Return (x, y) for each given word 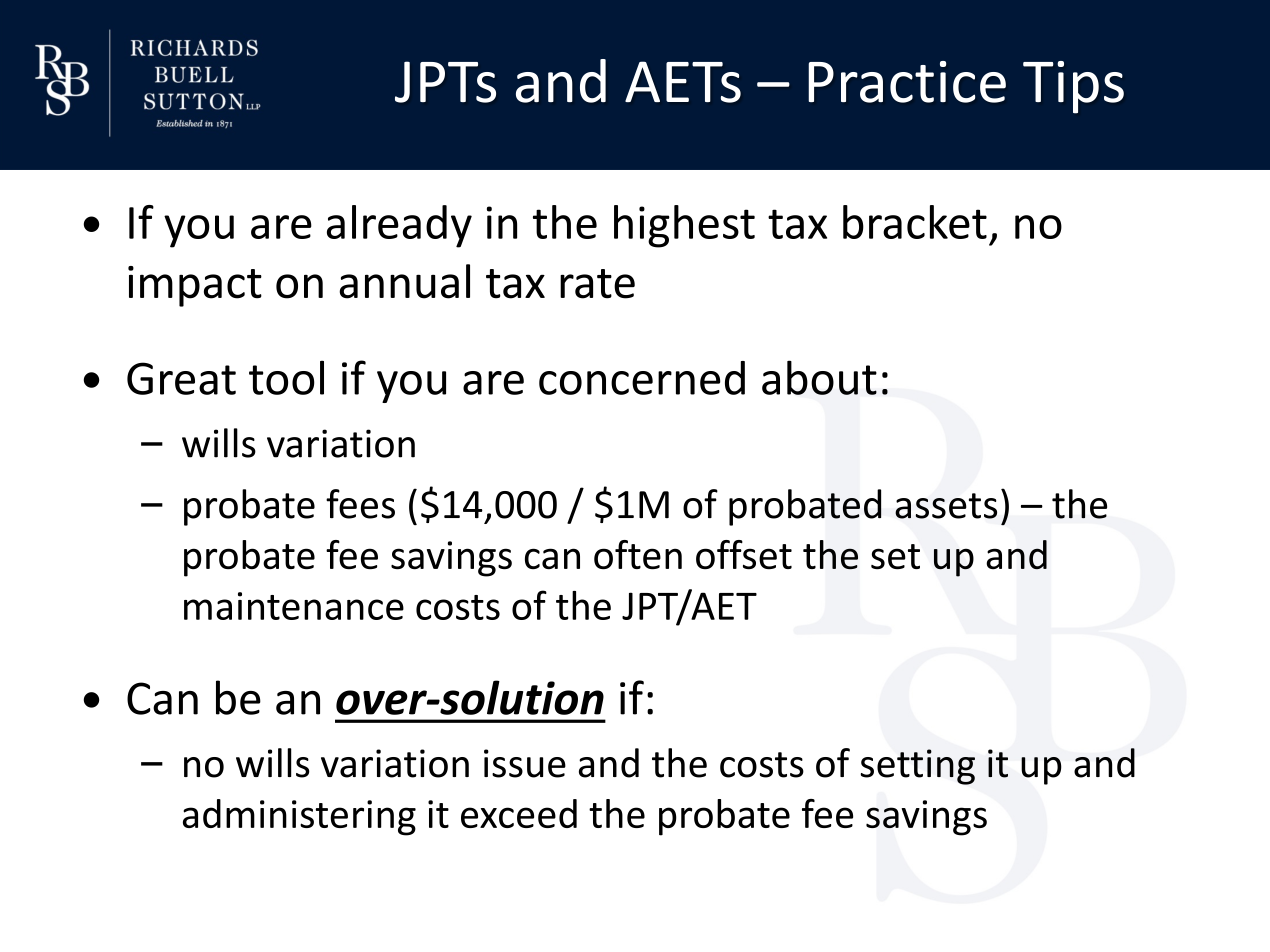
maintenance (294, 606)
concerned (642, 378)
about (819, 377)
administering (299, 817)
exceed (519, 813)
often (638, 555)
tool (286, 377)
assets (946, 506)
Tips (1073, 87)
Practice (907, 82)
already (399, 226)
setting (918, 767)
